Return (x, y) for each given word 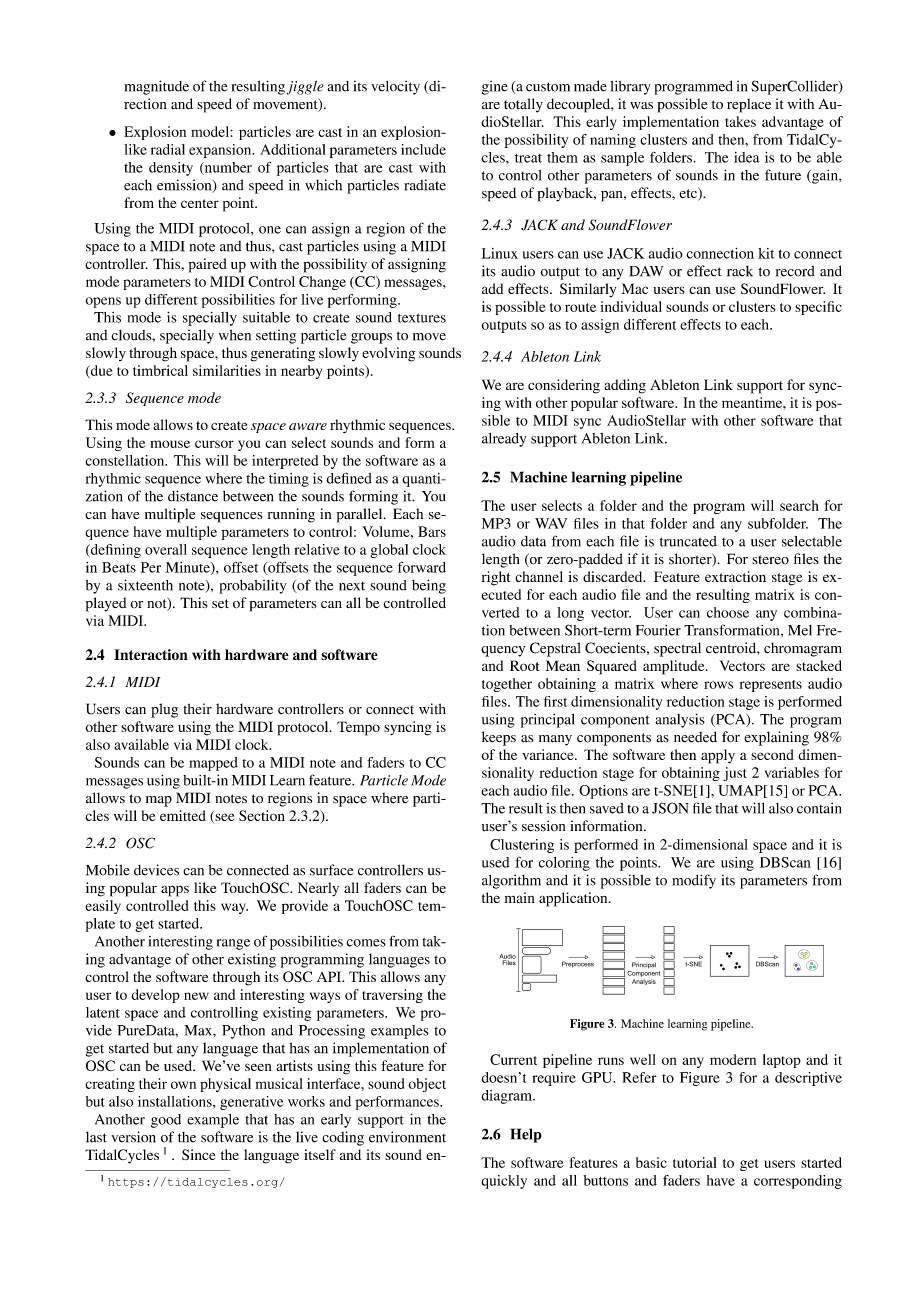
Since (198, 1154)
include (423, 149)
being (429, 586)
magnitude (156, 87)
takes (740, 121)
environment (407, 1137)
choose (728, 612)
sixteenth (145, 585)
